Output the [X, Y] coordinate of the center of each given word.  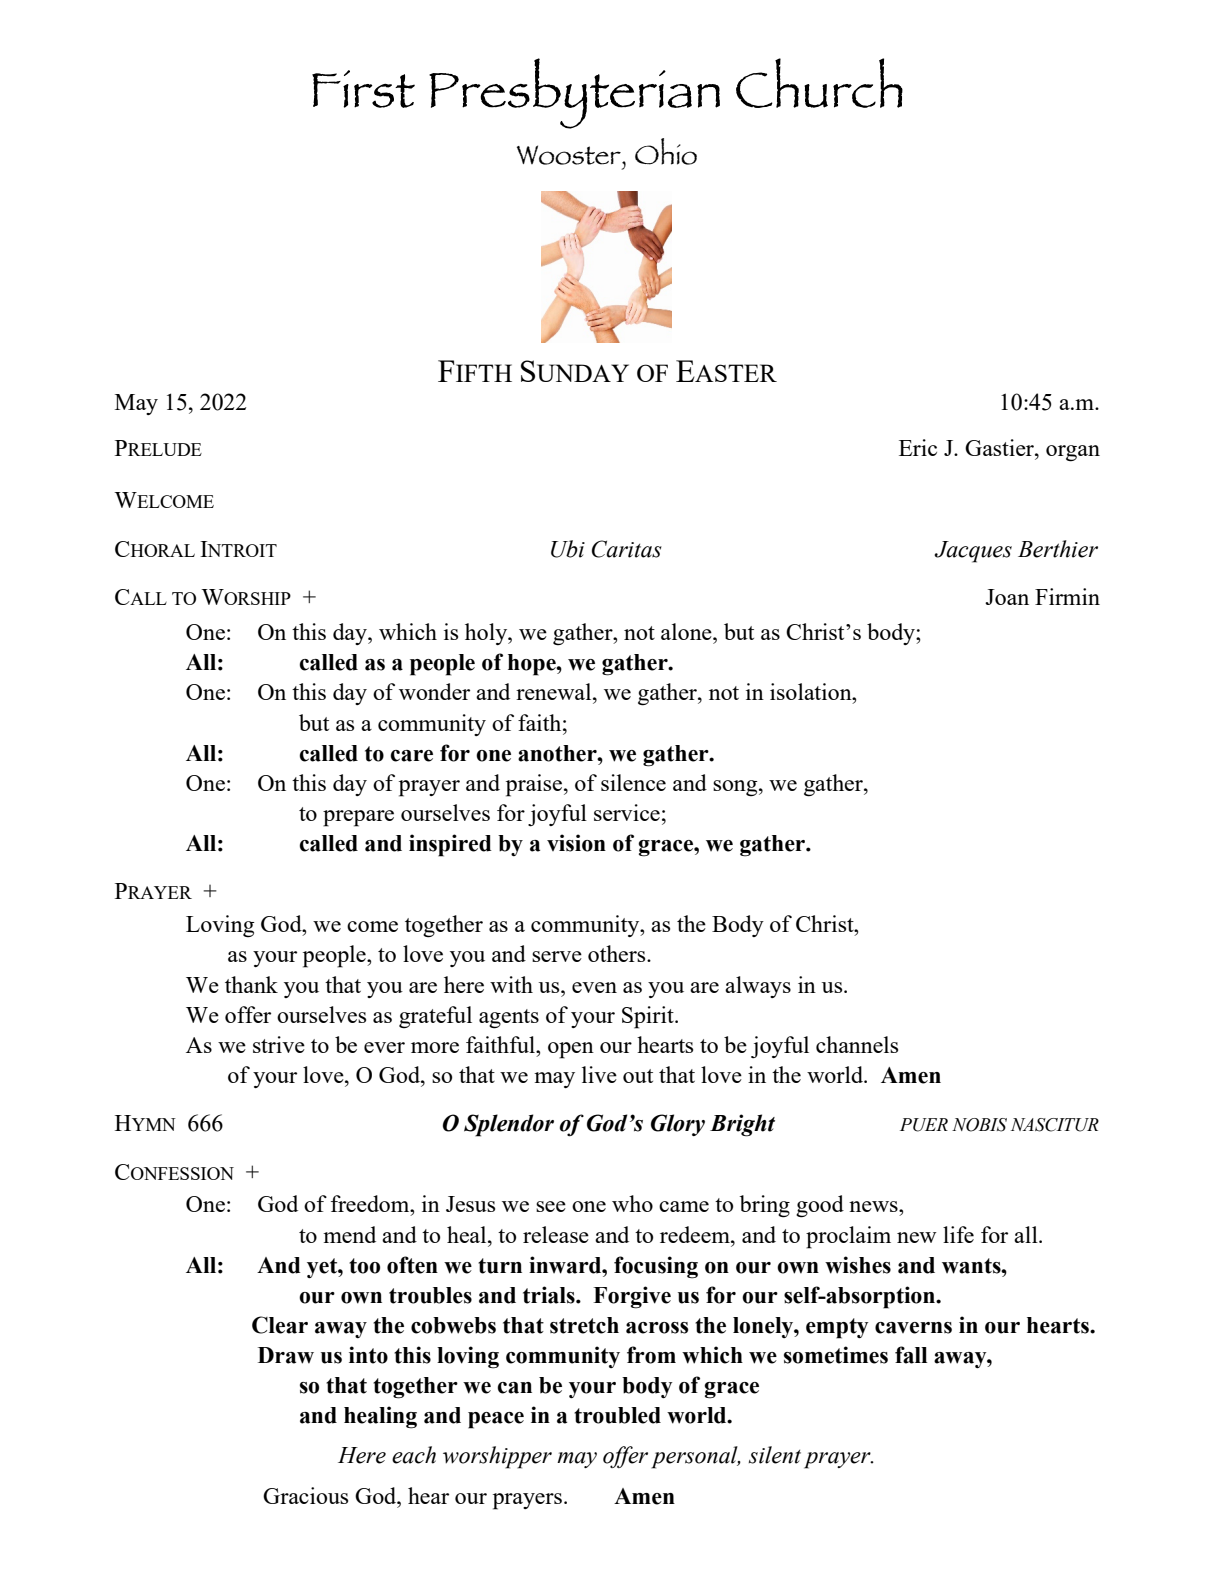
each [414, 1455]
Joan [1007, 597]
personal [695, 1457]
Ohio [666, 151]
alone [687, 631]
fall [911, 1355]
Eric [918, 447]
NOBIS [979, 1125]
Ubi [568, 549]
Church [819, 83]
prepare [358, 818]
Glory [678, 1125]
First [363, 89]
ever [384, 1047]
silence [633, 782]
